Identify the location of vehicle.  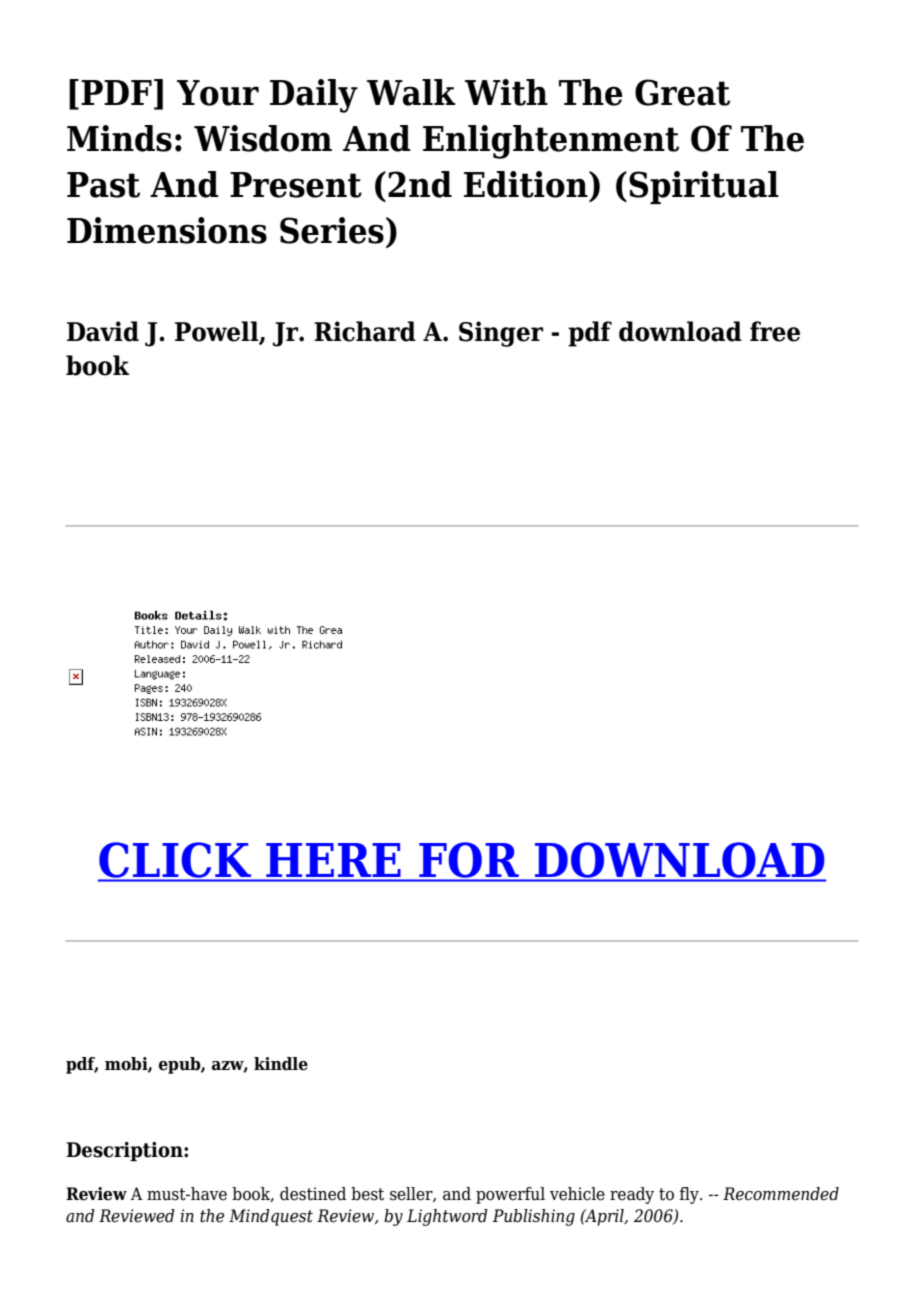
(577, 1194).
